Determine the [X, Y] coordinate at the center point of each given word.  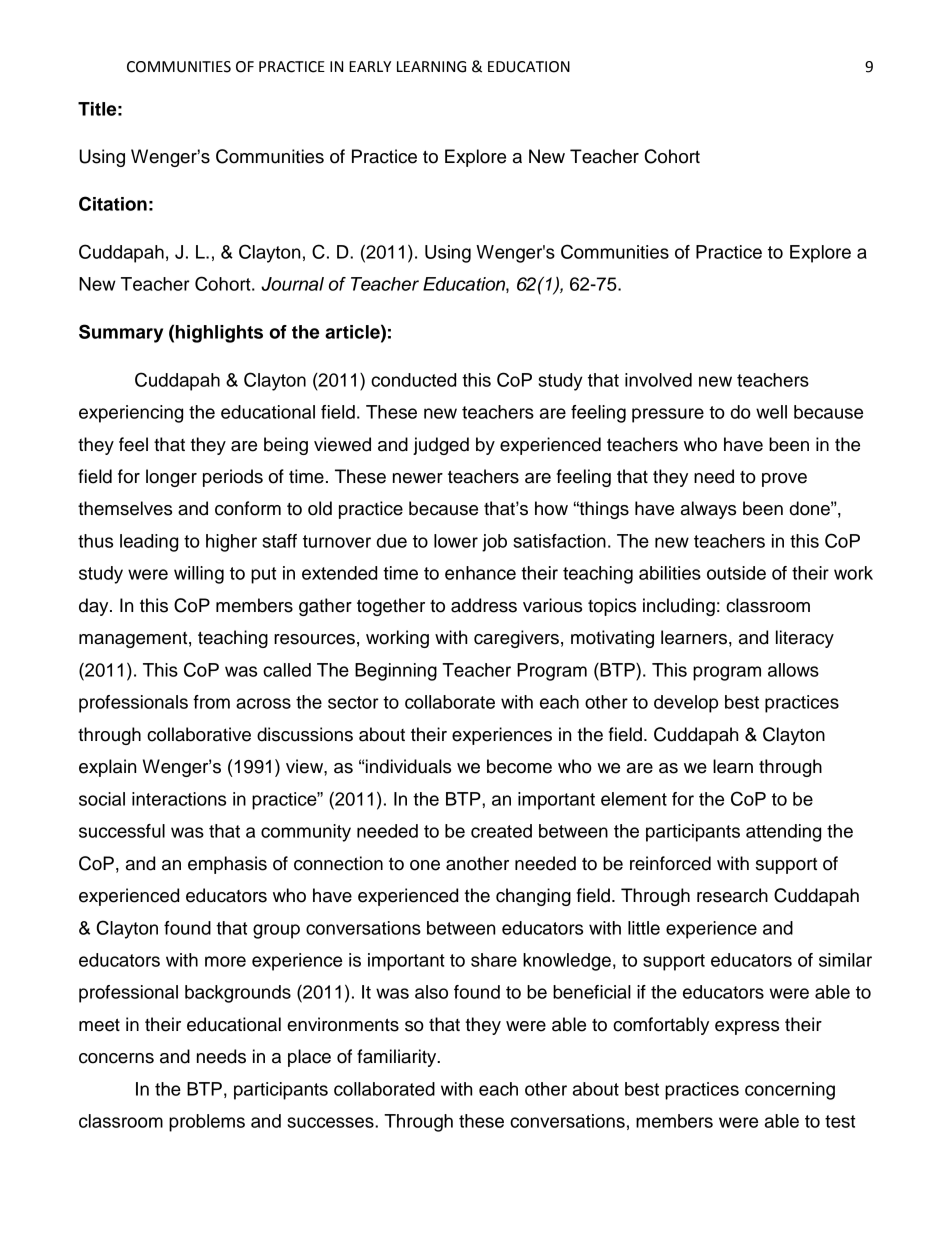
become [519, 766]
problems [207, 1123]
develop [686, 704]
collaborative [199, 734]
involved [658, 380]
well [771, 412]
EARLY [370, 66]
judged [441, 446]
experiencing [131, 414]
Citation [113, 203]
